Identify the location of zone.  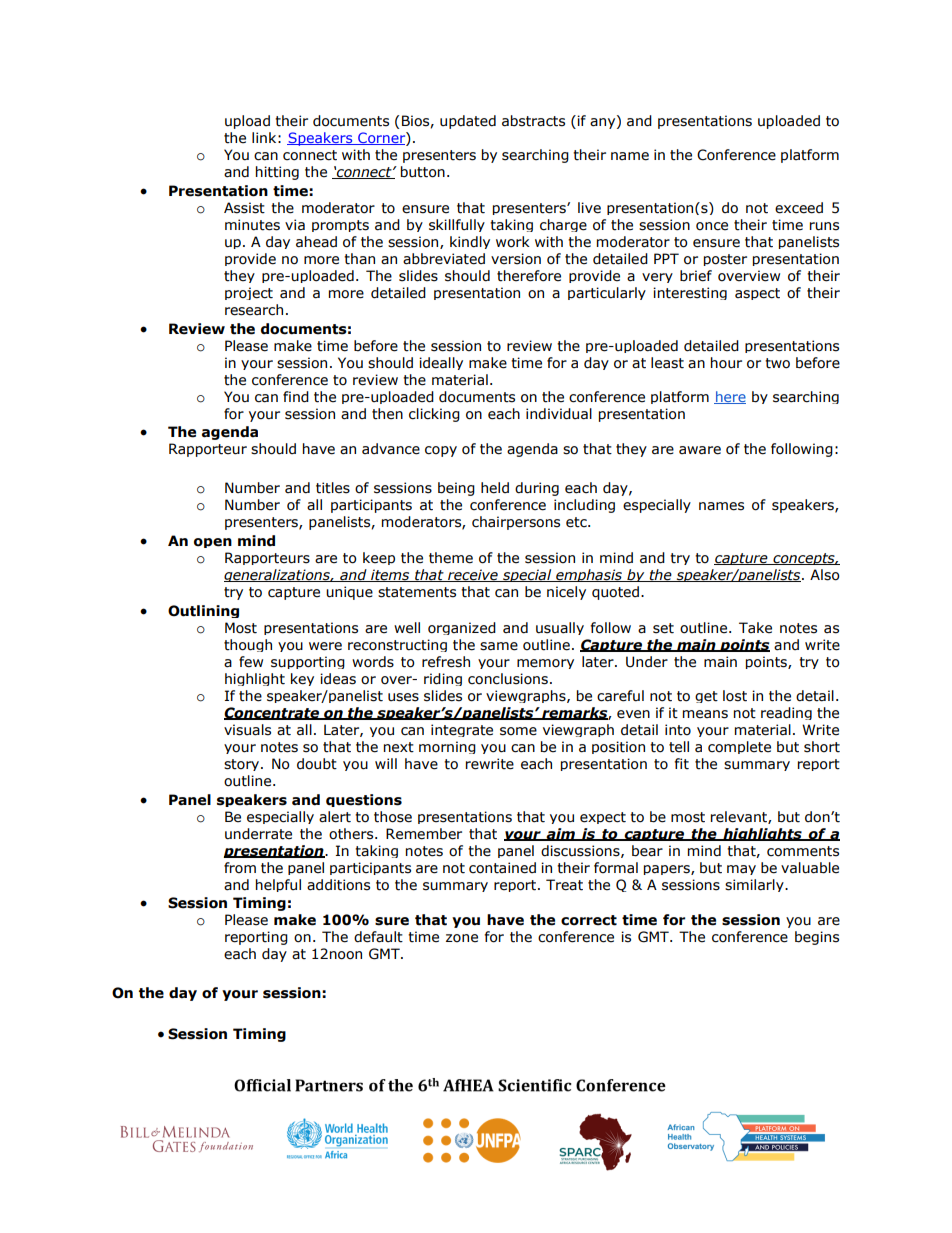
(462, 938).
